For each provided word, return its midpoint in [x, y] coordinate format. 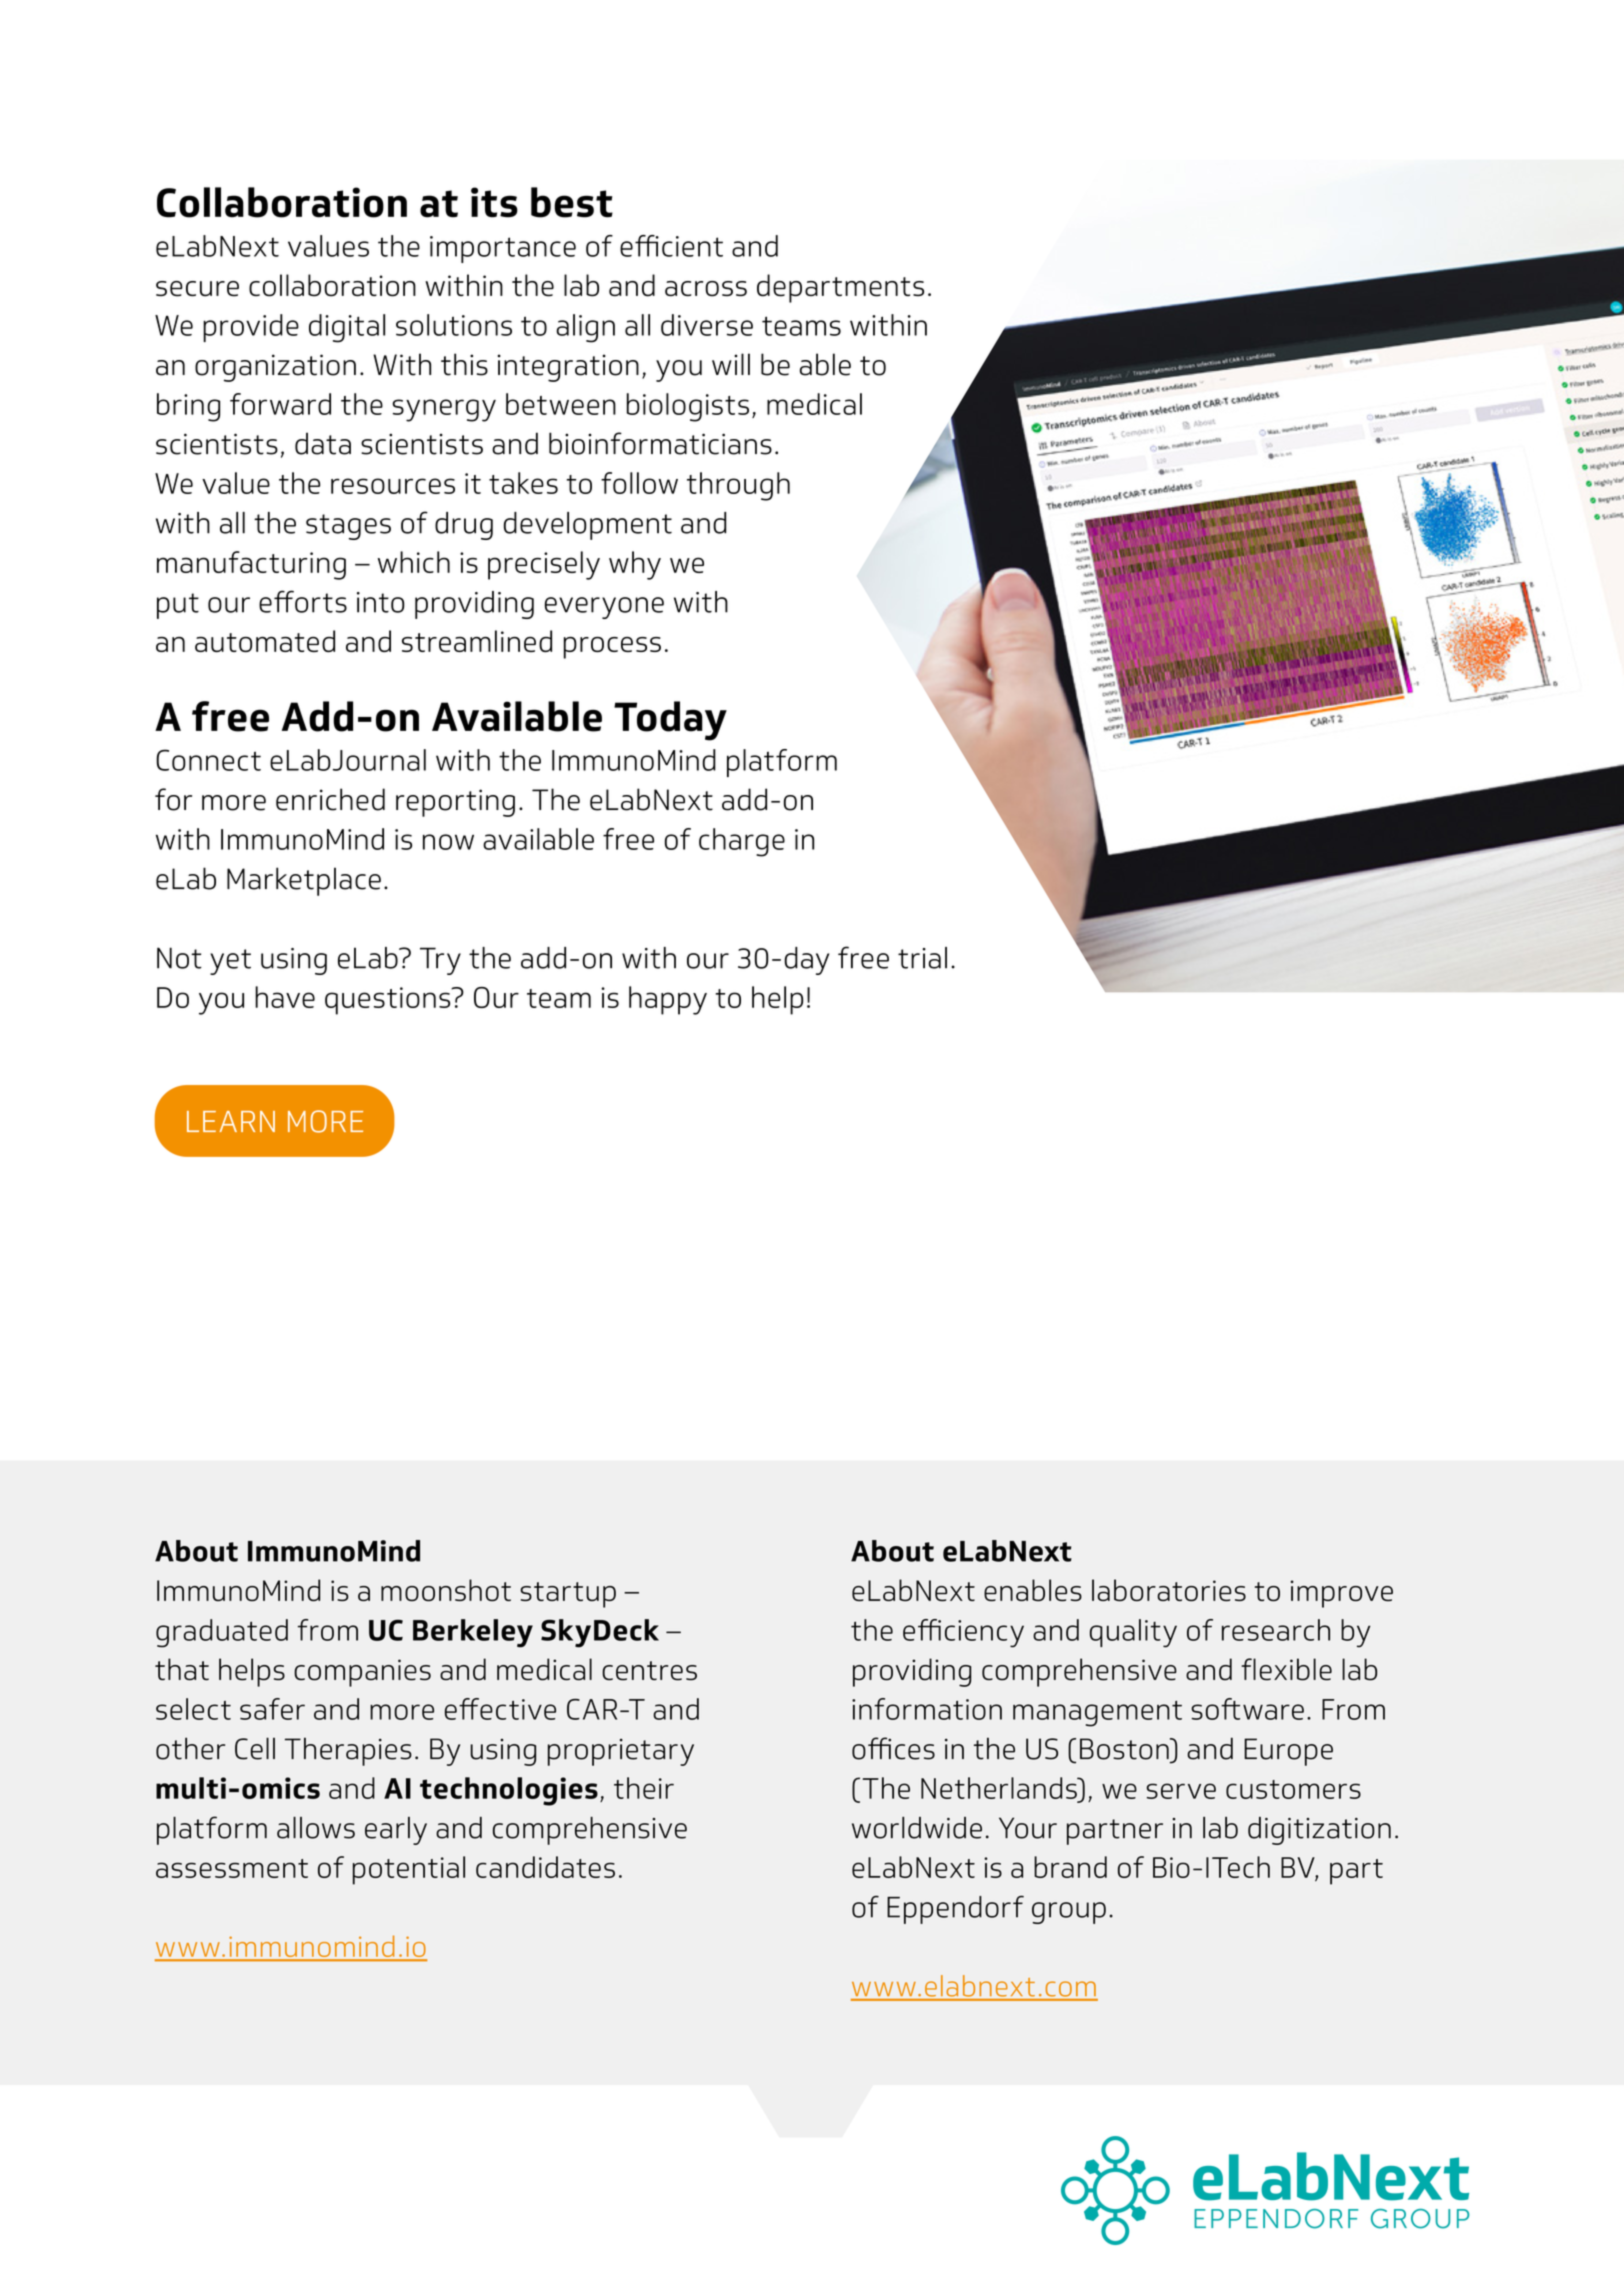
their [644, 1788]
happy [668, 1000]
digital [347, 328]
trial [922, 958]
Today [670, 721]
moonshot [446, 1590]
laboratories [1169, 1590]
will [731, 364]
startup [568, 1595]
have [285, 997]
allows [316, 1828]
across [706, 289]
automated [265, 641]
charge [742, 842]
